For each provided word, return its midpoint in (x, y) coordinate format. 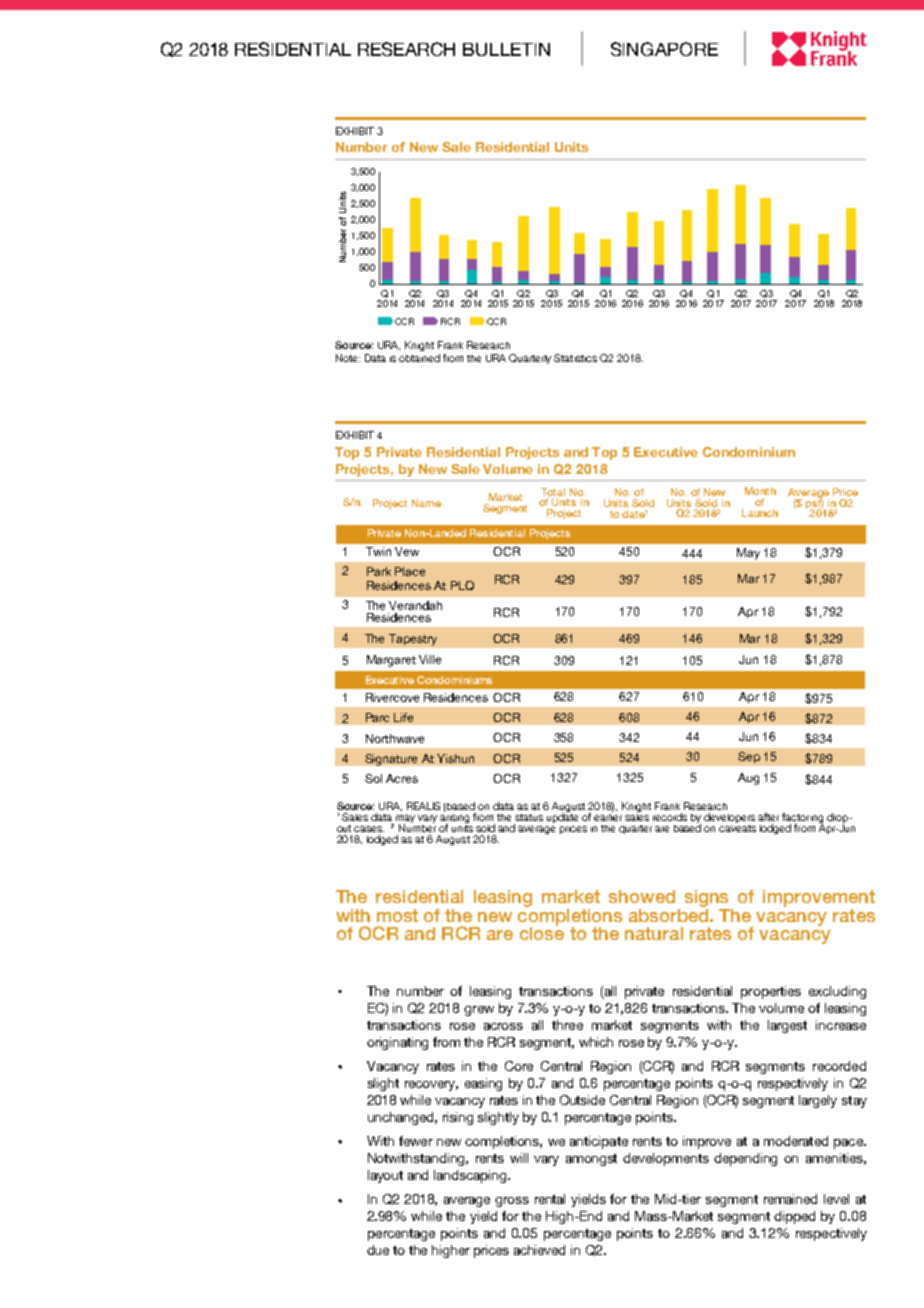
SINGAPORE (664, 49)
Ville (430, 659)
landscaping (471, 1176)
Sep (749, 757)
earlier (608, 816)
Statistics (575, 358)
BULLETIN (506, 49)
